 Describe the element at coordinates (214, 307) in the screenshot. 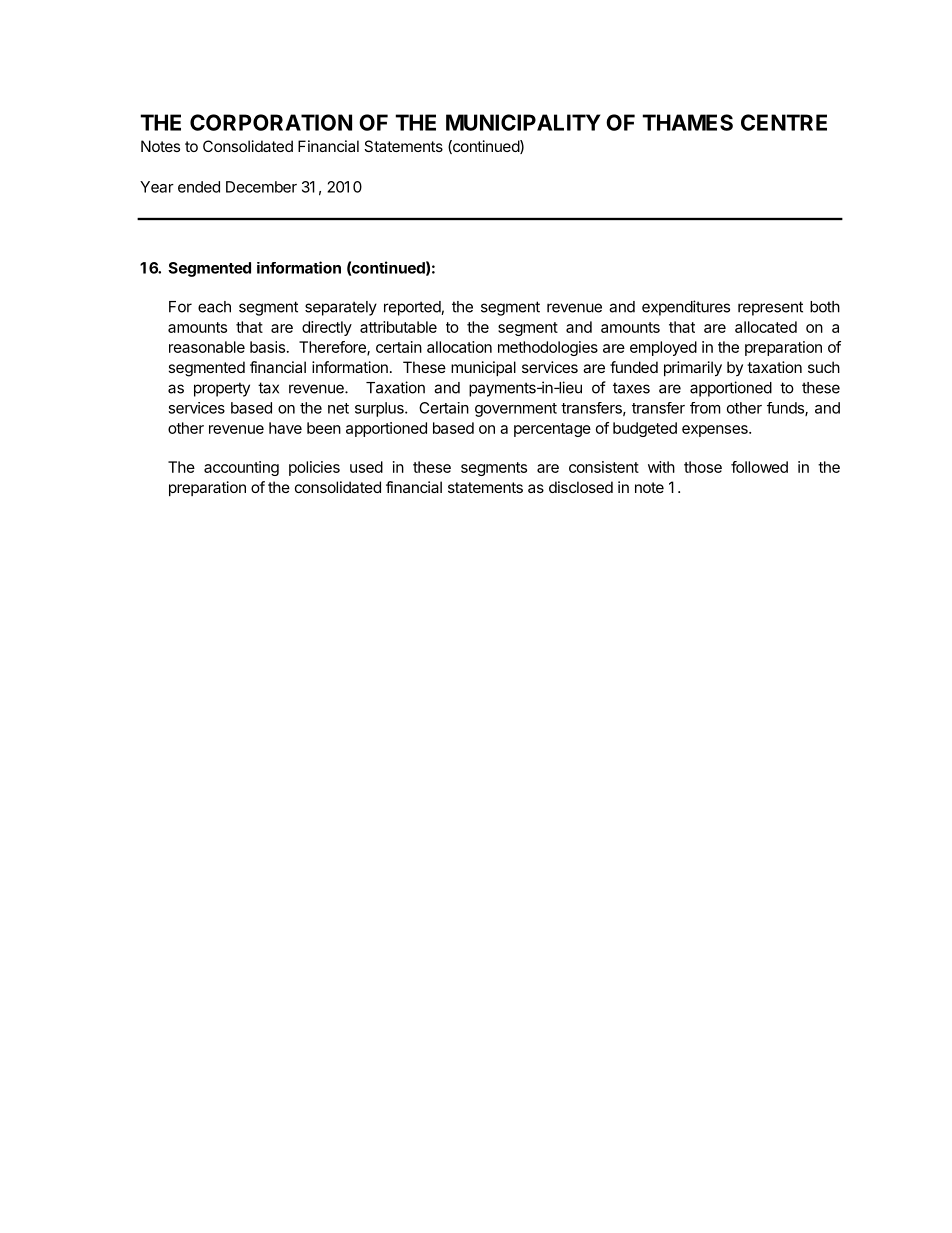

I see `each` at that location.
